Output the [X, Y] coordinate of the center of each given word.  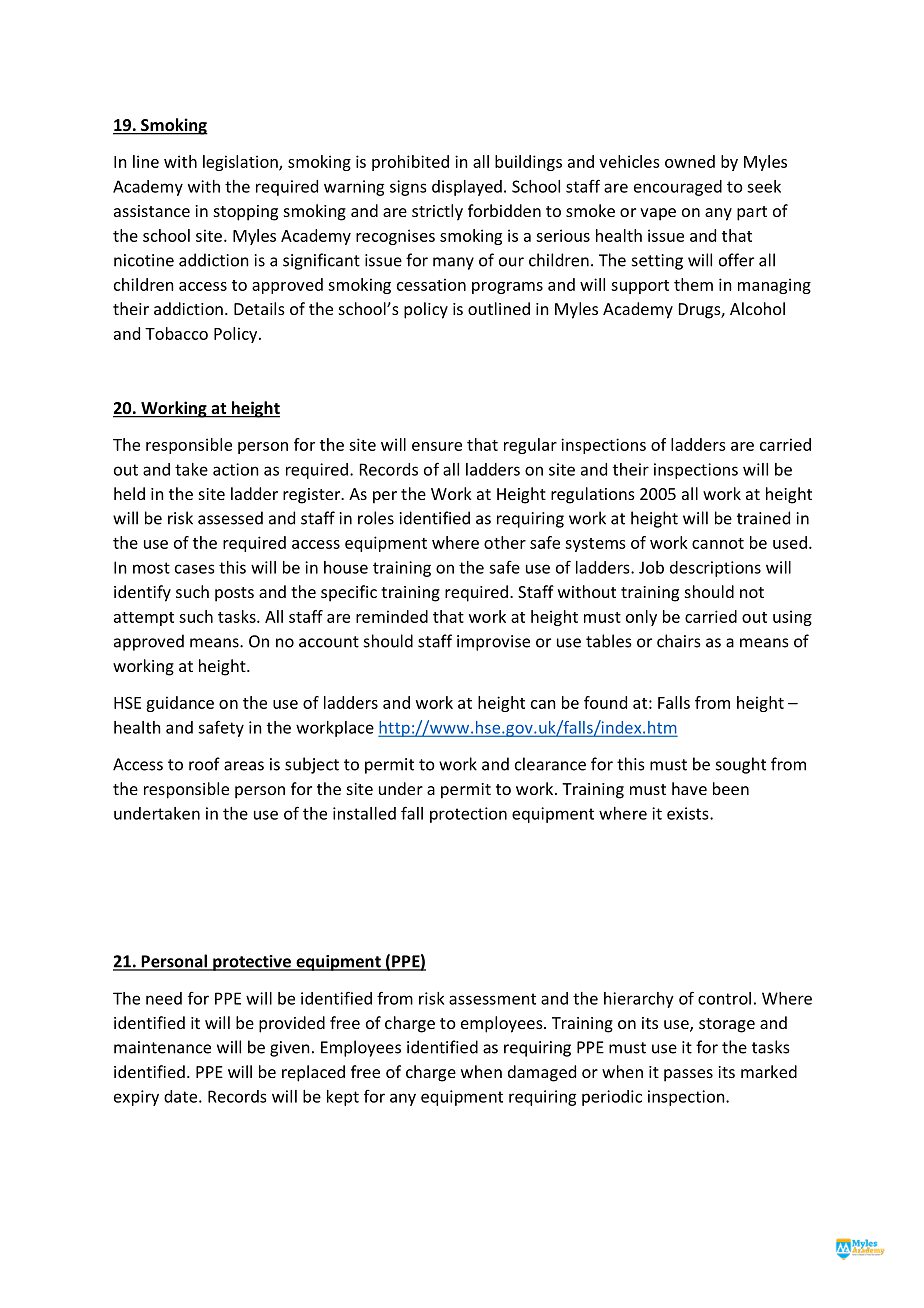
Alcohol [757, 308]
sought [741, 765]
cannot [718, 543]
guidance [180, 704]
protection [468, 815]
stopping [246, 213]
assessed [230, 518]
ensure [437, 446]
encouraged [678, 188]
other [505, 542]
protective [252, 963]
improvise [493, 643]
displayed [467, 188]
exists [689, 813]
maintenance [162, 1047]
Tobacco [176, 333]
